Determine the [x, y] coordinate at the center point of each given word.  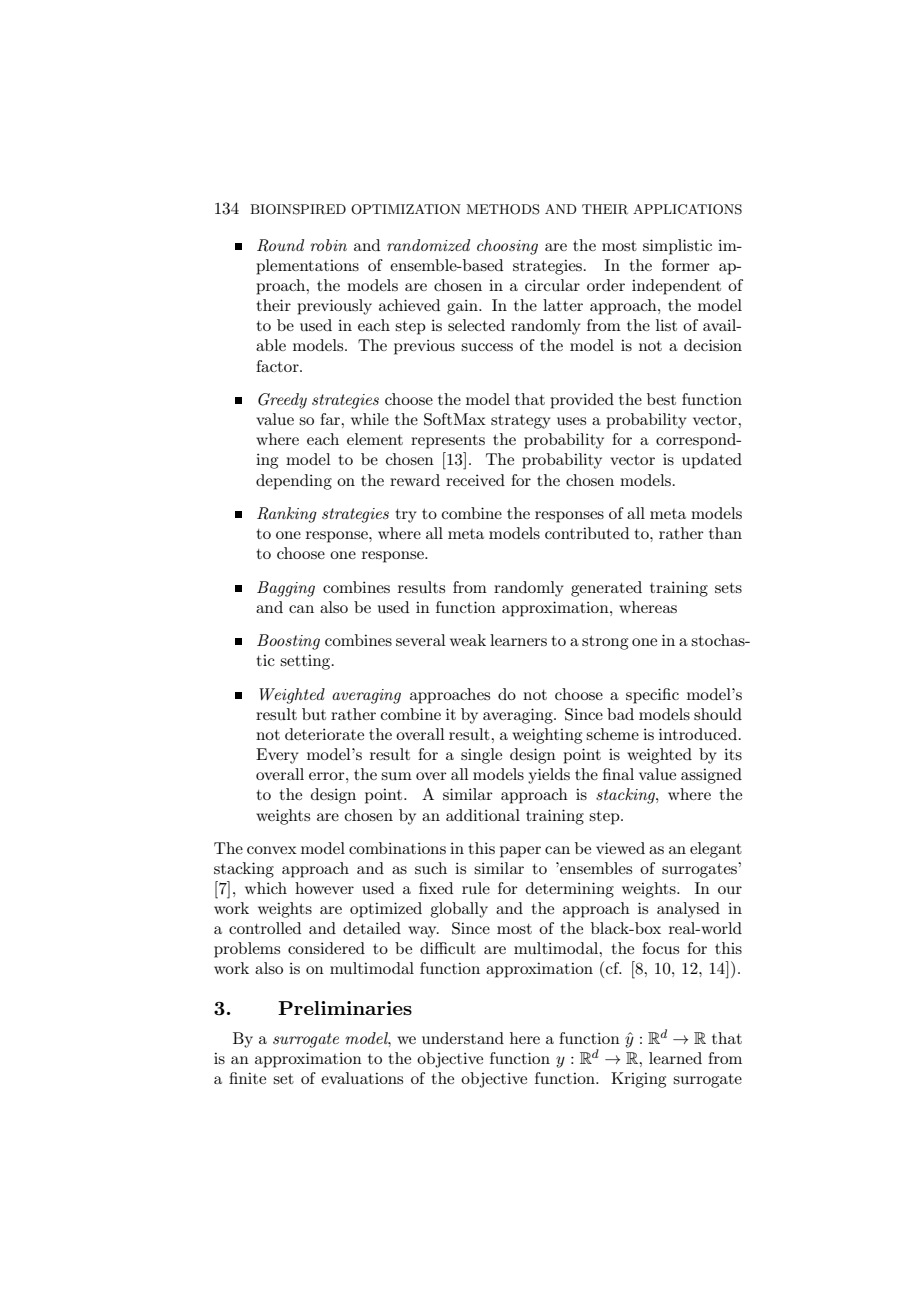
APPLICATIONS [687, 209]
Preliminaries [345, 1008]
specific [652, 696]
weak [468, 640]
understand [463, 1038]
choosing [507, 247]
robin [328, 245]
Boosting [288, 642]
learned [675, 1058]
